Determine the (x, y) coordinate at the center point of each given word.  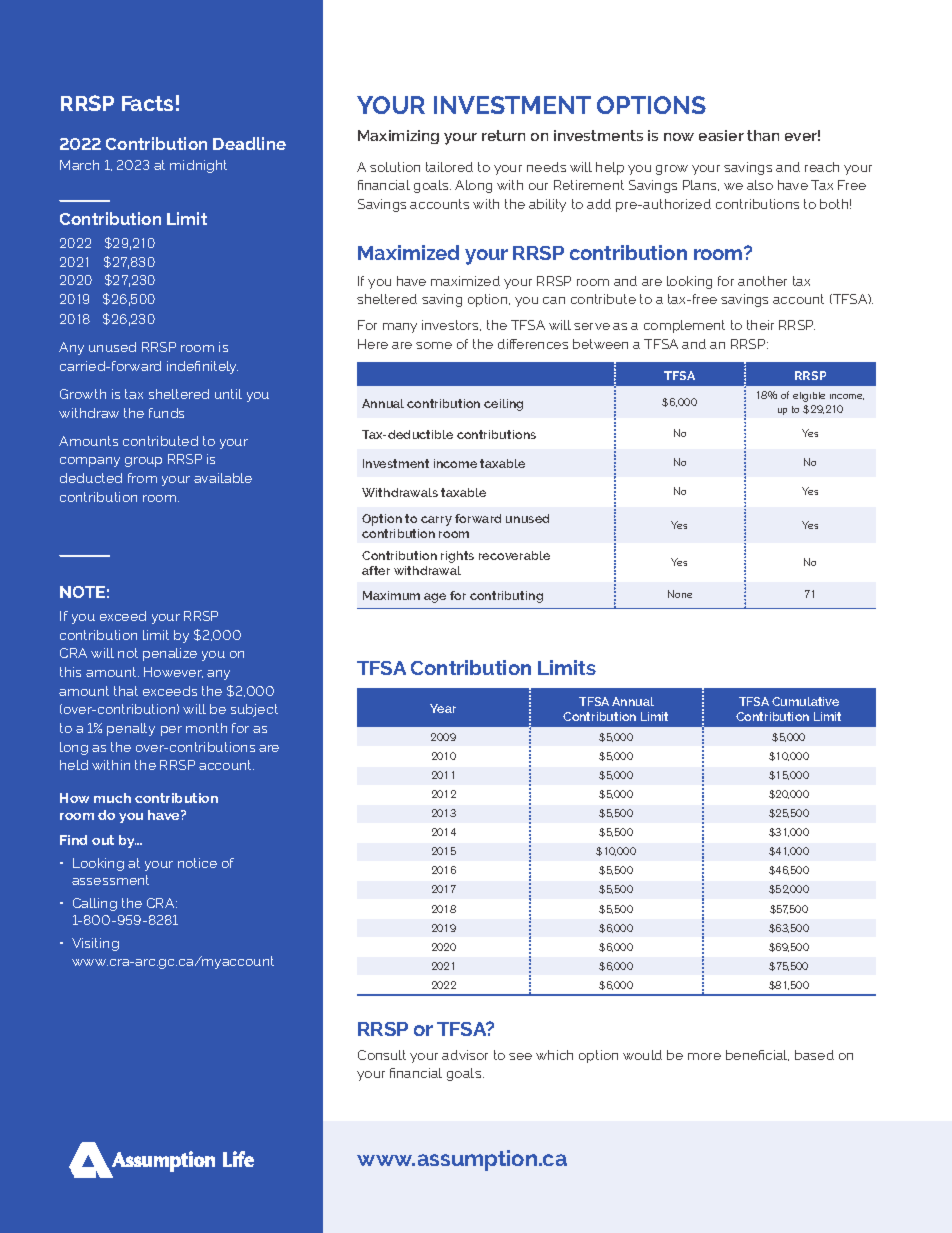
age (435, 598)
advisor (465, 1055)
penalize (170, 654)
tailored (449, 167)
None (680, 594)
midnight (198, 166)
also (760, 185)
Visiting (95, 944)
